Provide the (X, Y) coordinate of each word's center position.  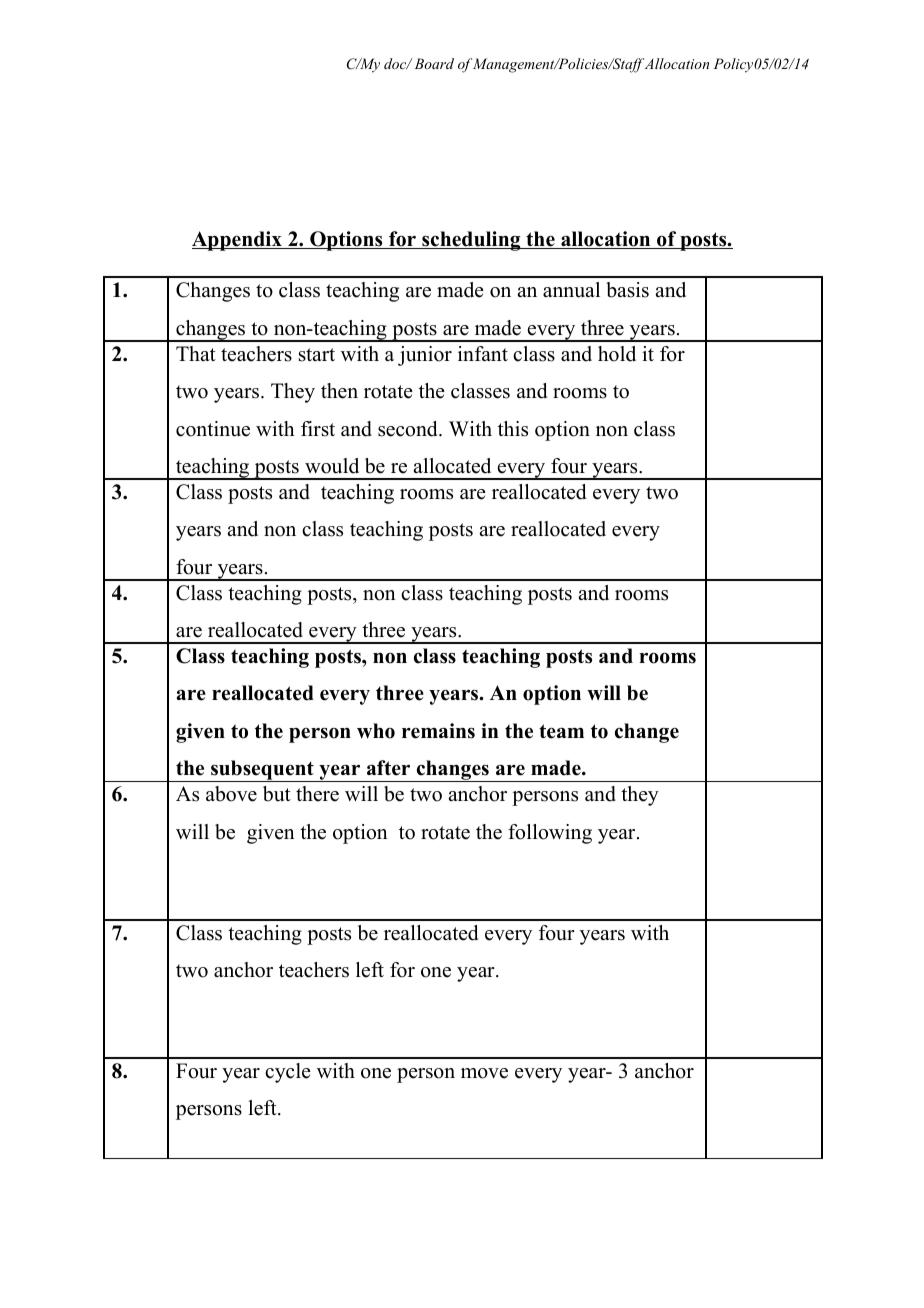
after (388, 768)
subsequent (262, 771)
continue (213, 429)
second (409, 429)
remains (438, 731)
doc (396, 63)
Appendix (238, 241)
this (513, 429)
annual (571, 290)
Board (434, 63)
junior (425, 356)
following (550, 834)
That (196, 353)
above (231, 794)
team (561, 731)
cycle (288, 1073)
